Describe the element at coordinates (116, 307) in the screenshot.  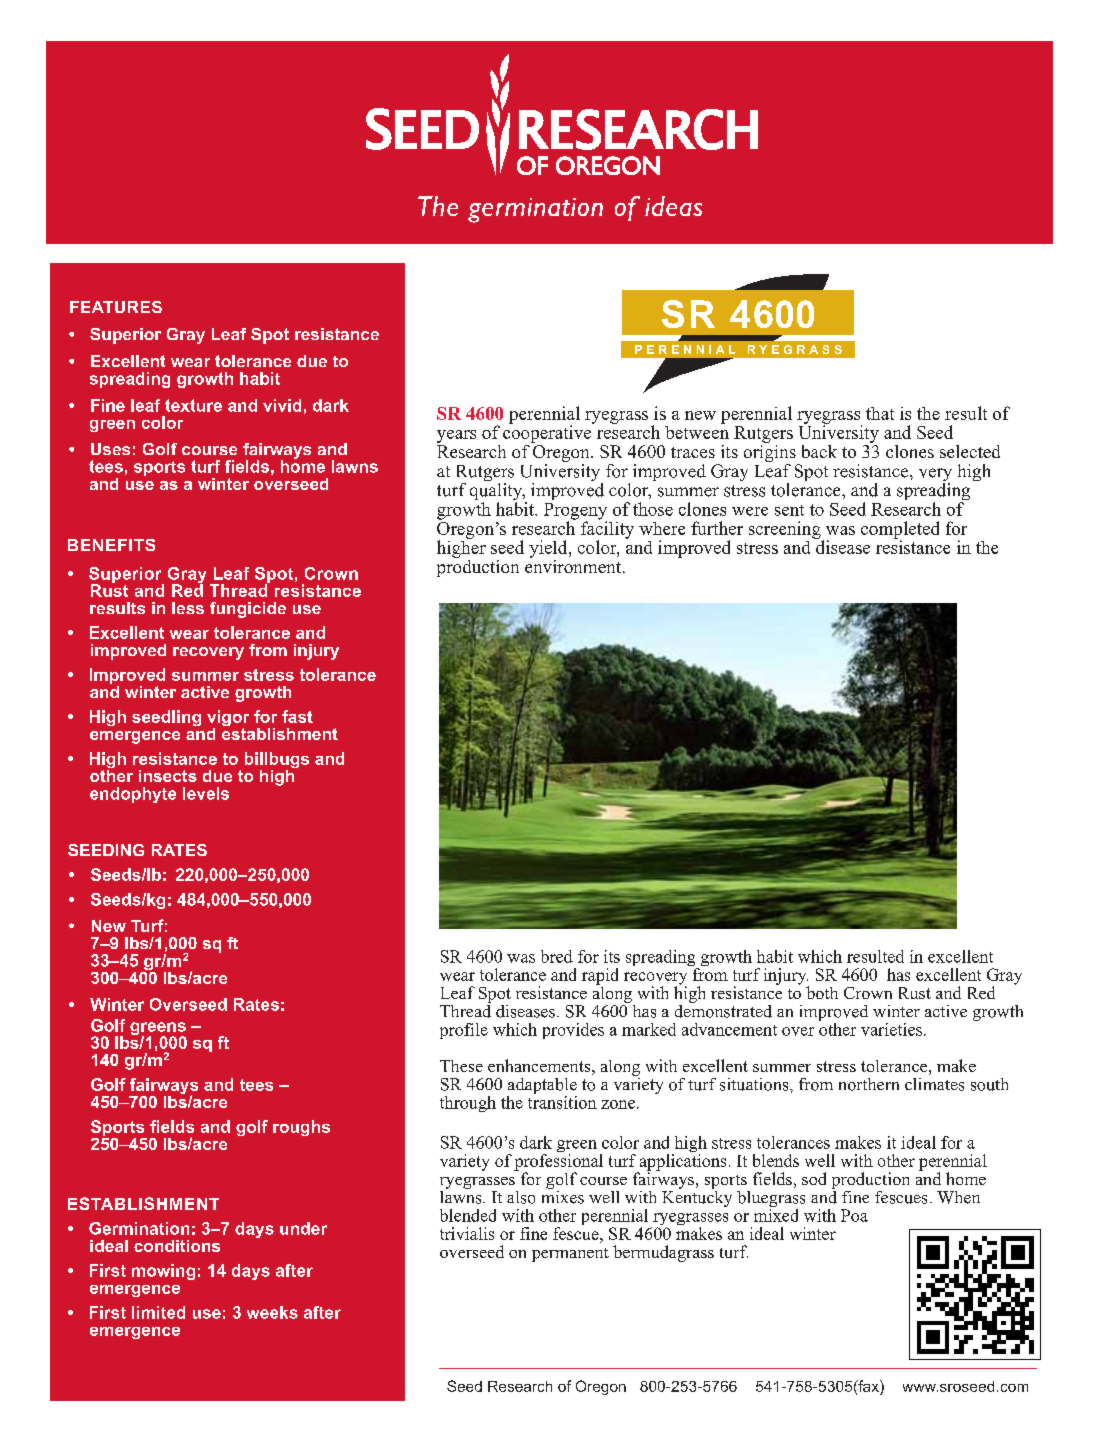
I see `FEATURES` at that location.
